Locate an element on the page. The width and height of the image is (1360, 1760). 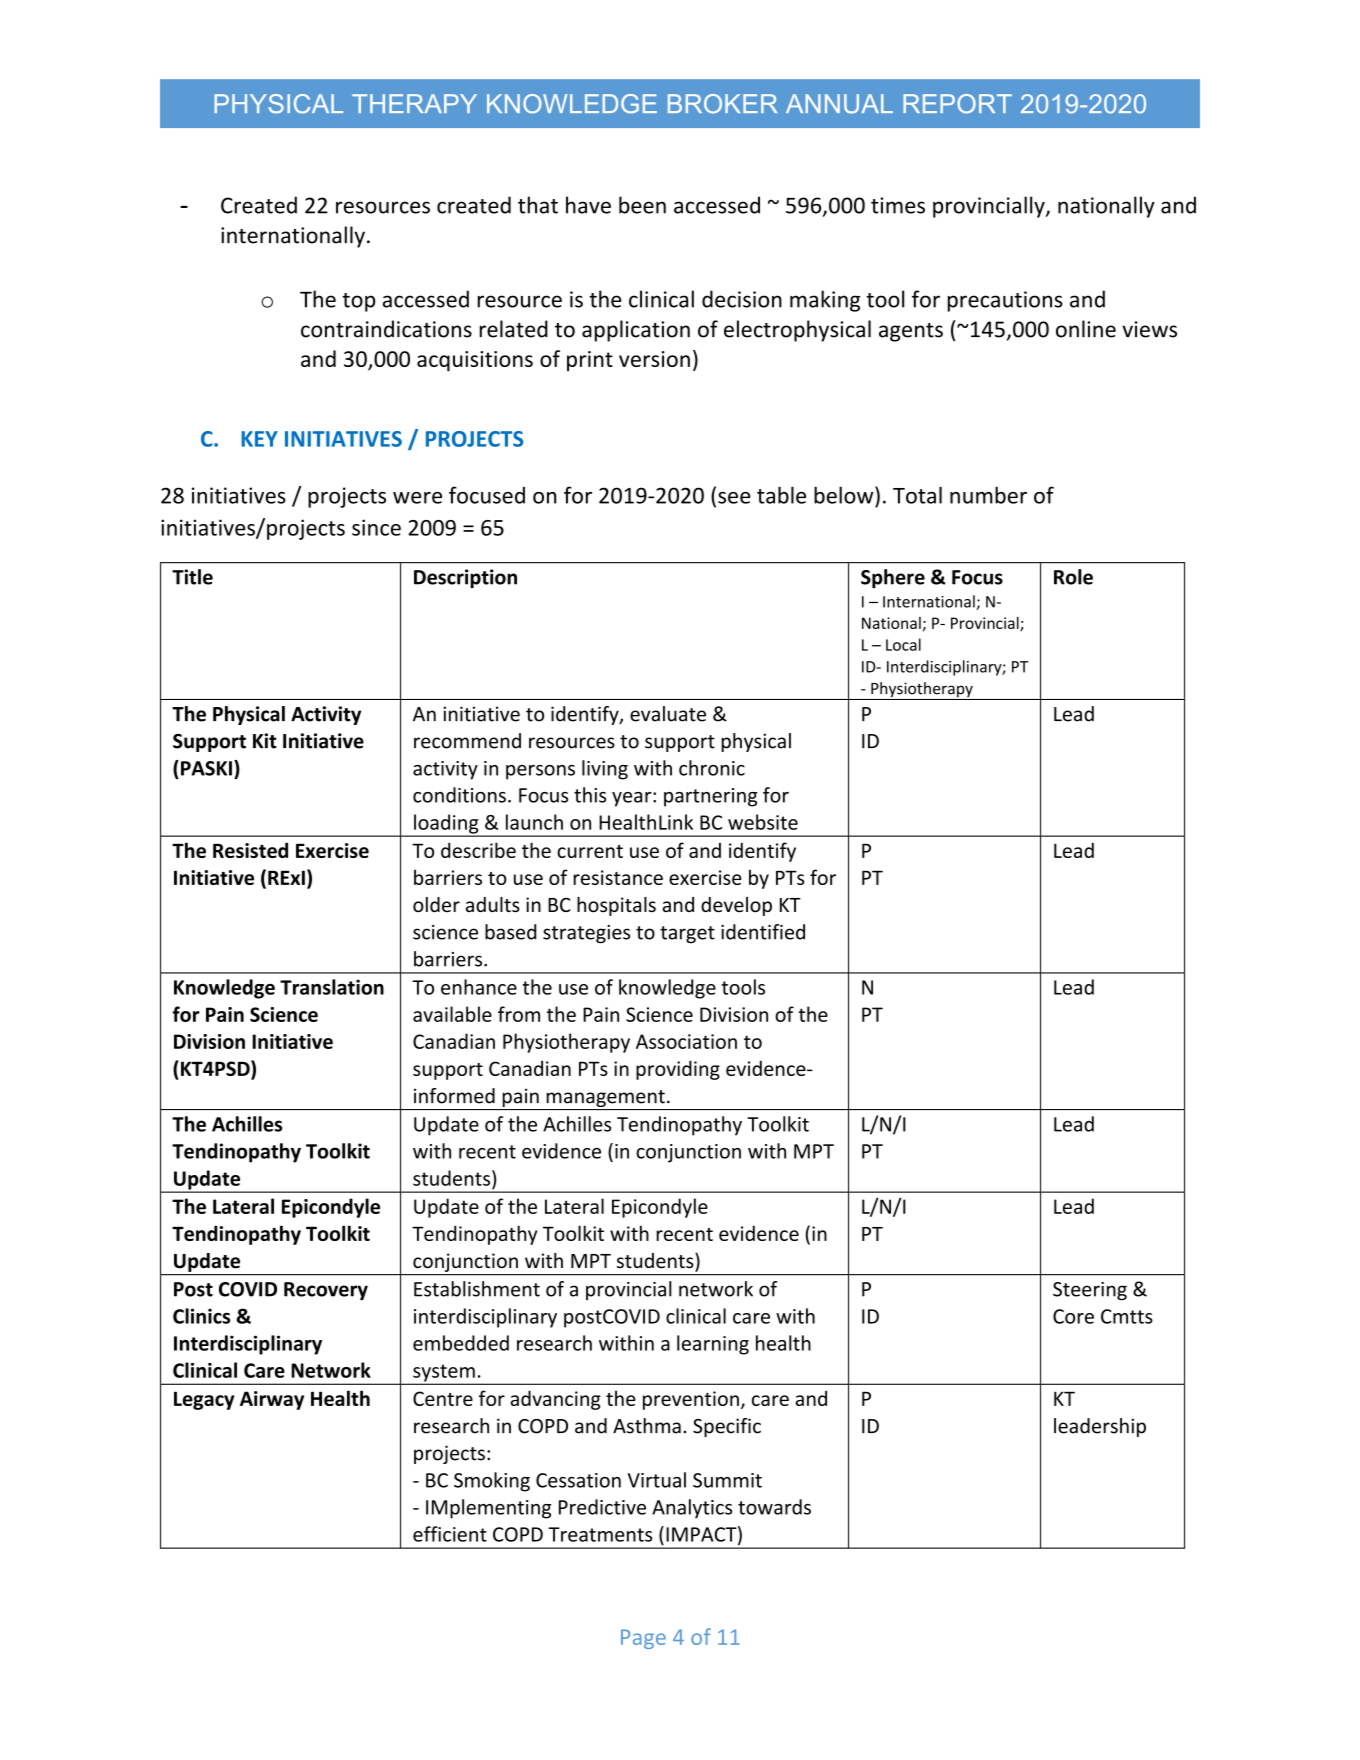
learning is located at coordinates (713, 1345).
